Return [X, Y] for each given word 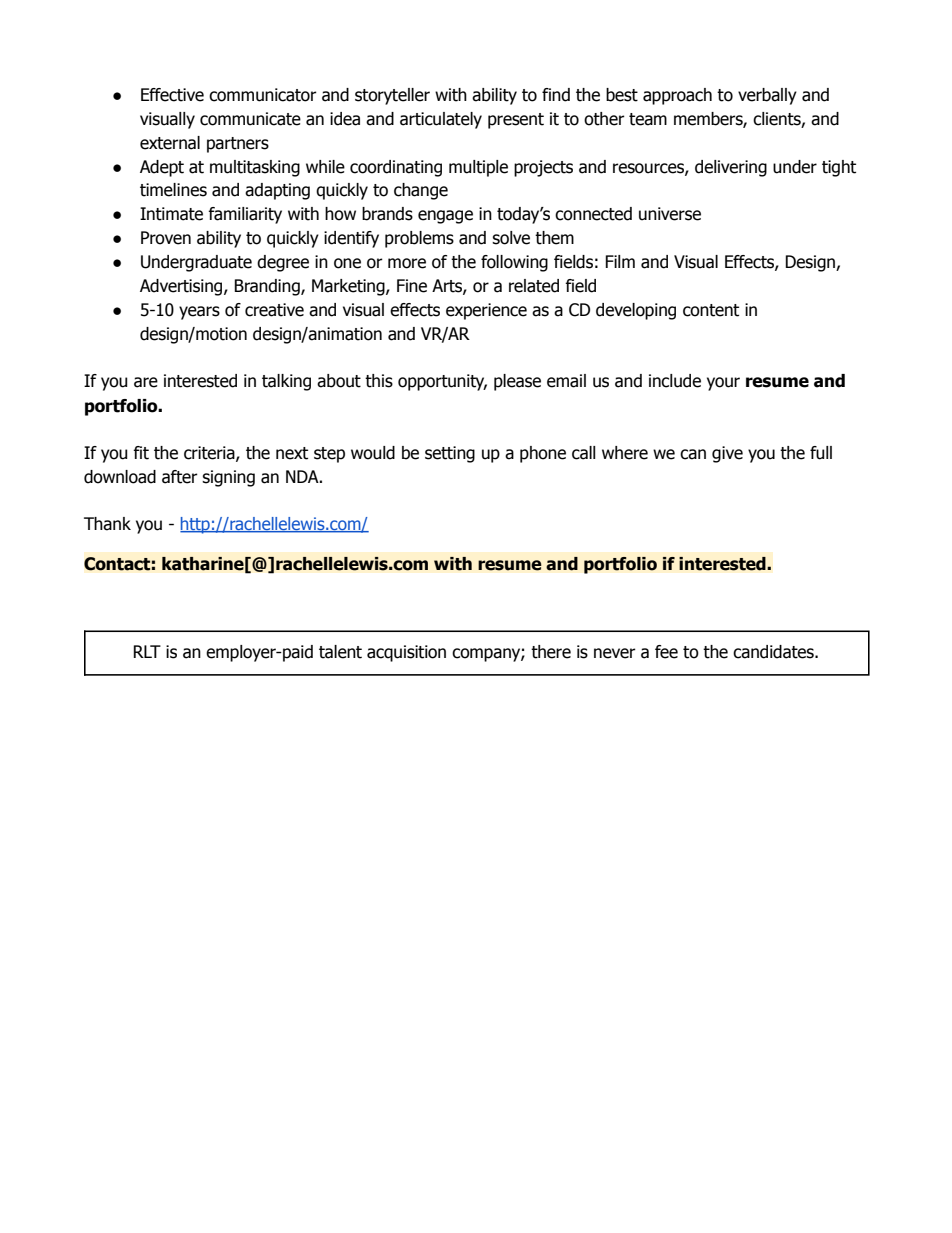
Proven [166, 238]
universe [670, 214]
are [146, 382]
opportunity [442, 382]
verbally [767, 96]
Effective [172, 95]
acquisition [406, 653]
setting [450, 454]
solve [511, 238]
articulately [441, 120]
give [727, 454]
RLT [147, 651]
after [180, 477]
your [723, 384]
